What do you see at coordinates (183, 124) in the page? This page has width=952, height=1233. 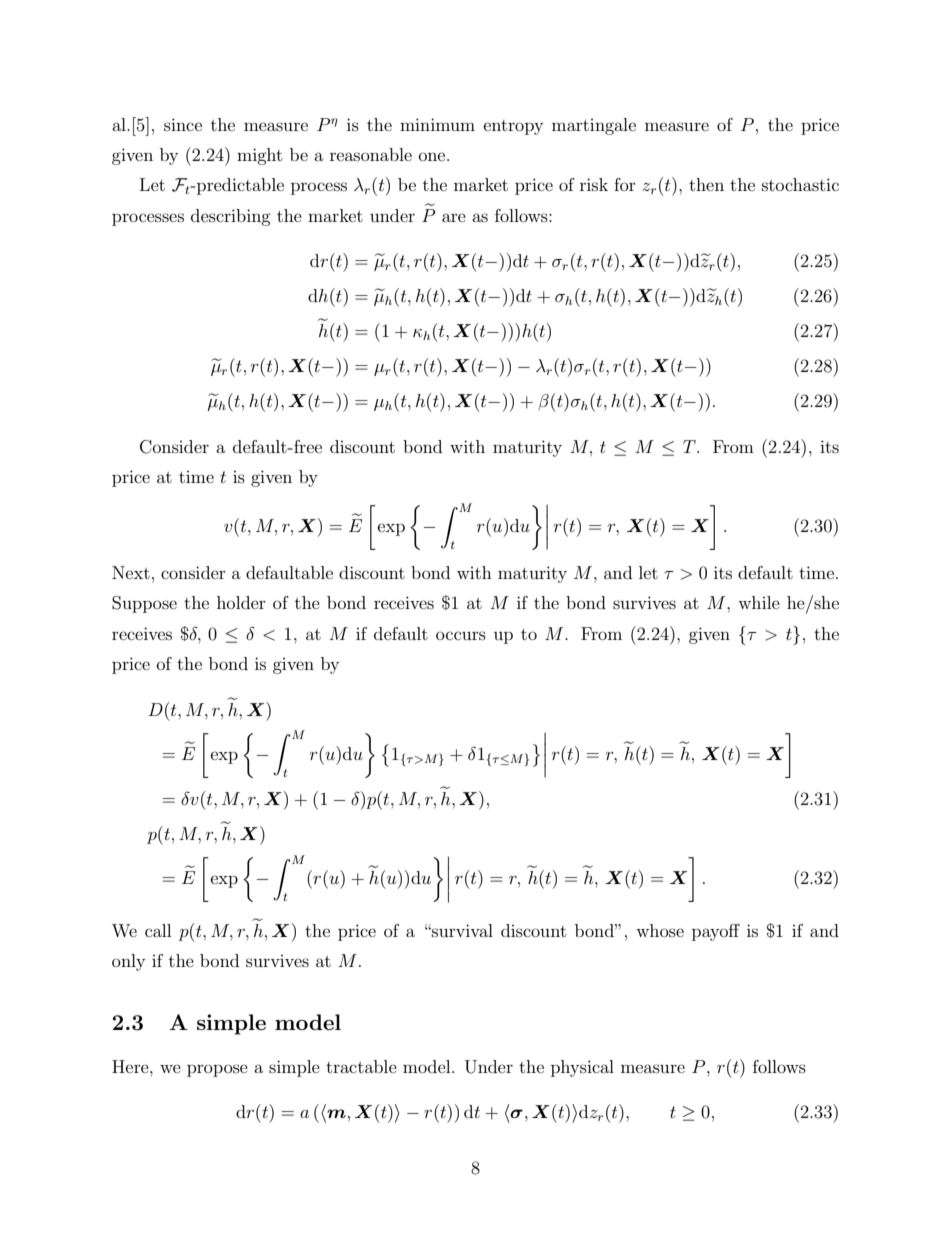 I see `since` at bounding box center [183, 124].
